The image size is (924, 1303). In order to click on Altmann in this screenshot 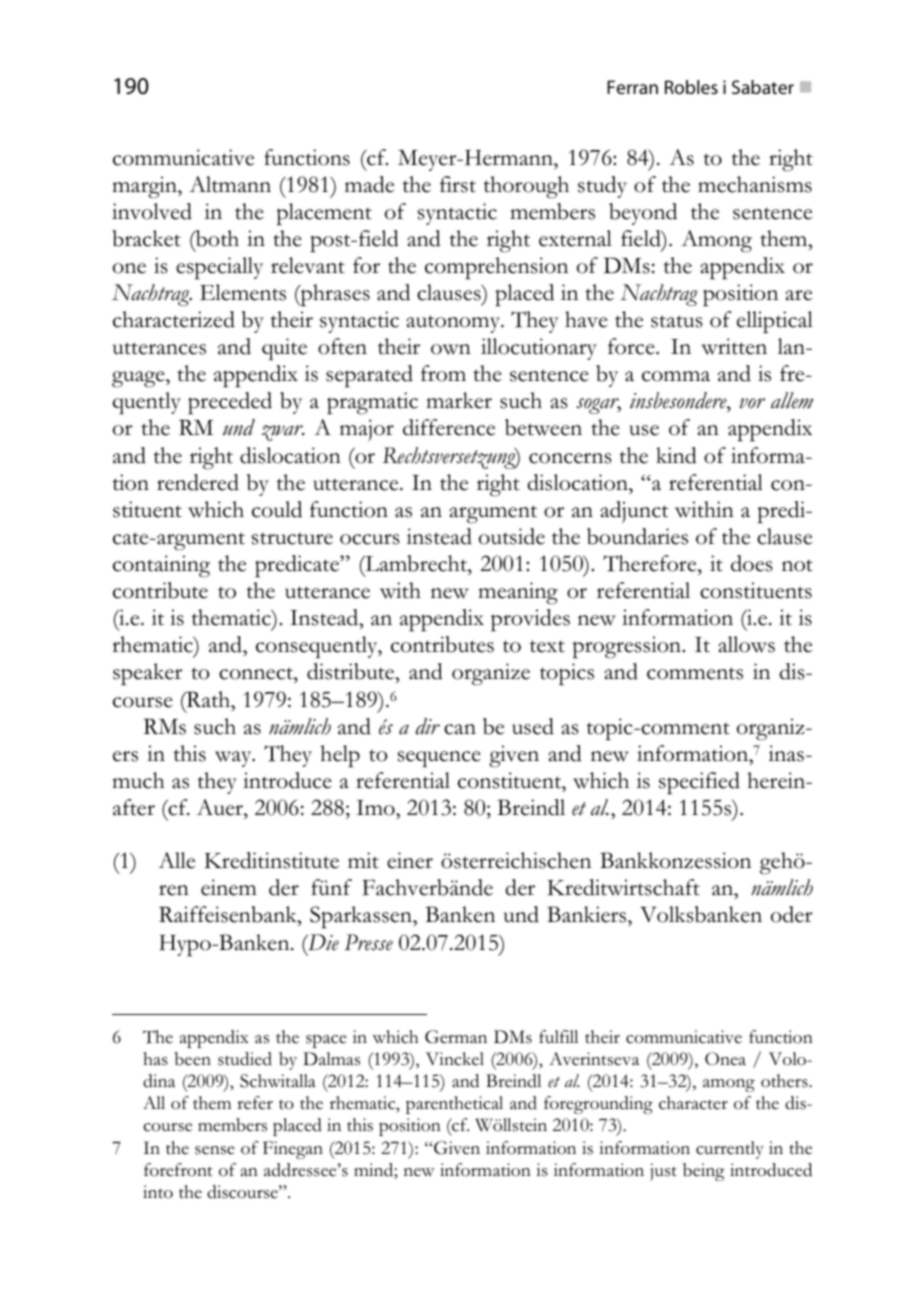, I will do `click(230, 184)`.
